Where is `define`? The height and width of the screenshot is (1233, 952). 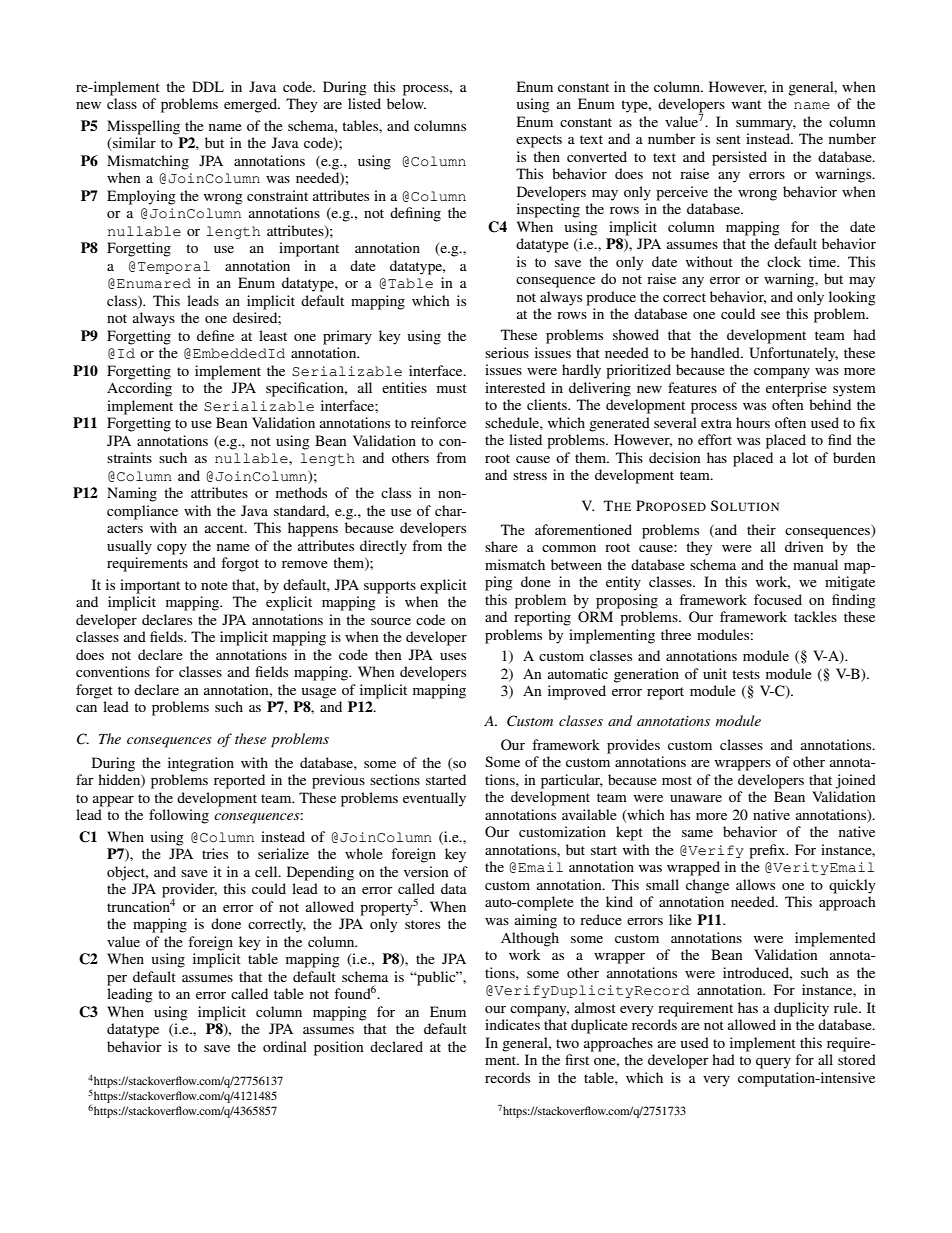
define is located at coordinates (215, 335).
